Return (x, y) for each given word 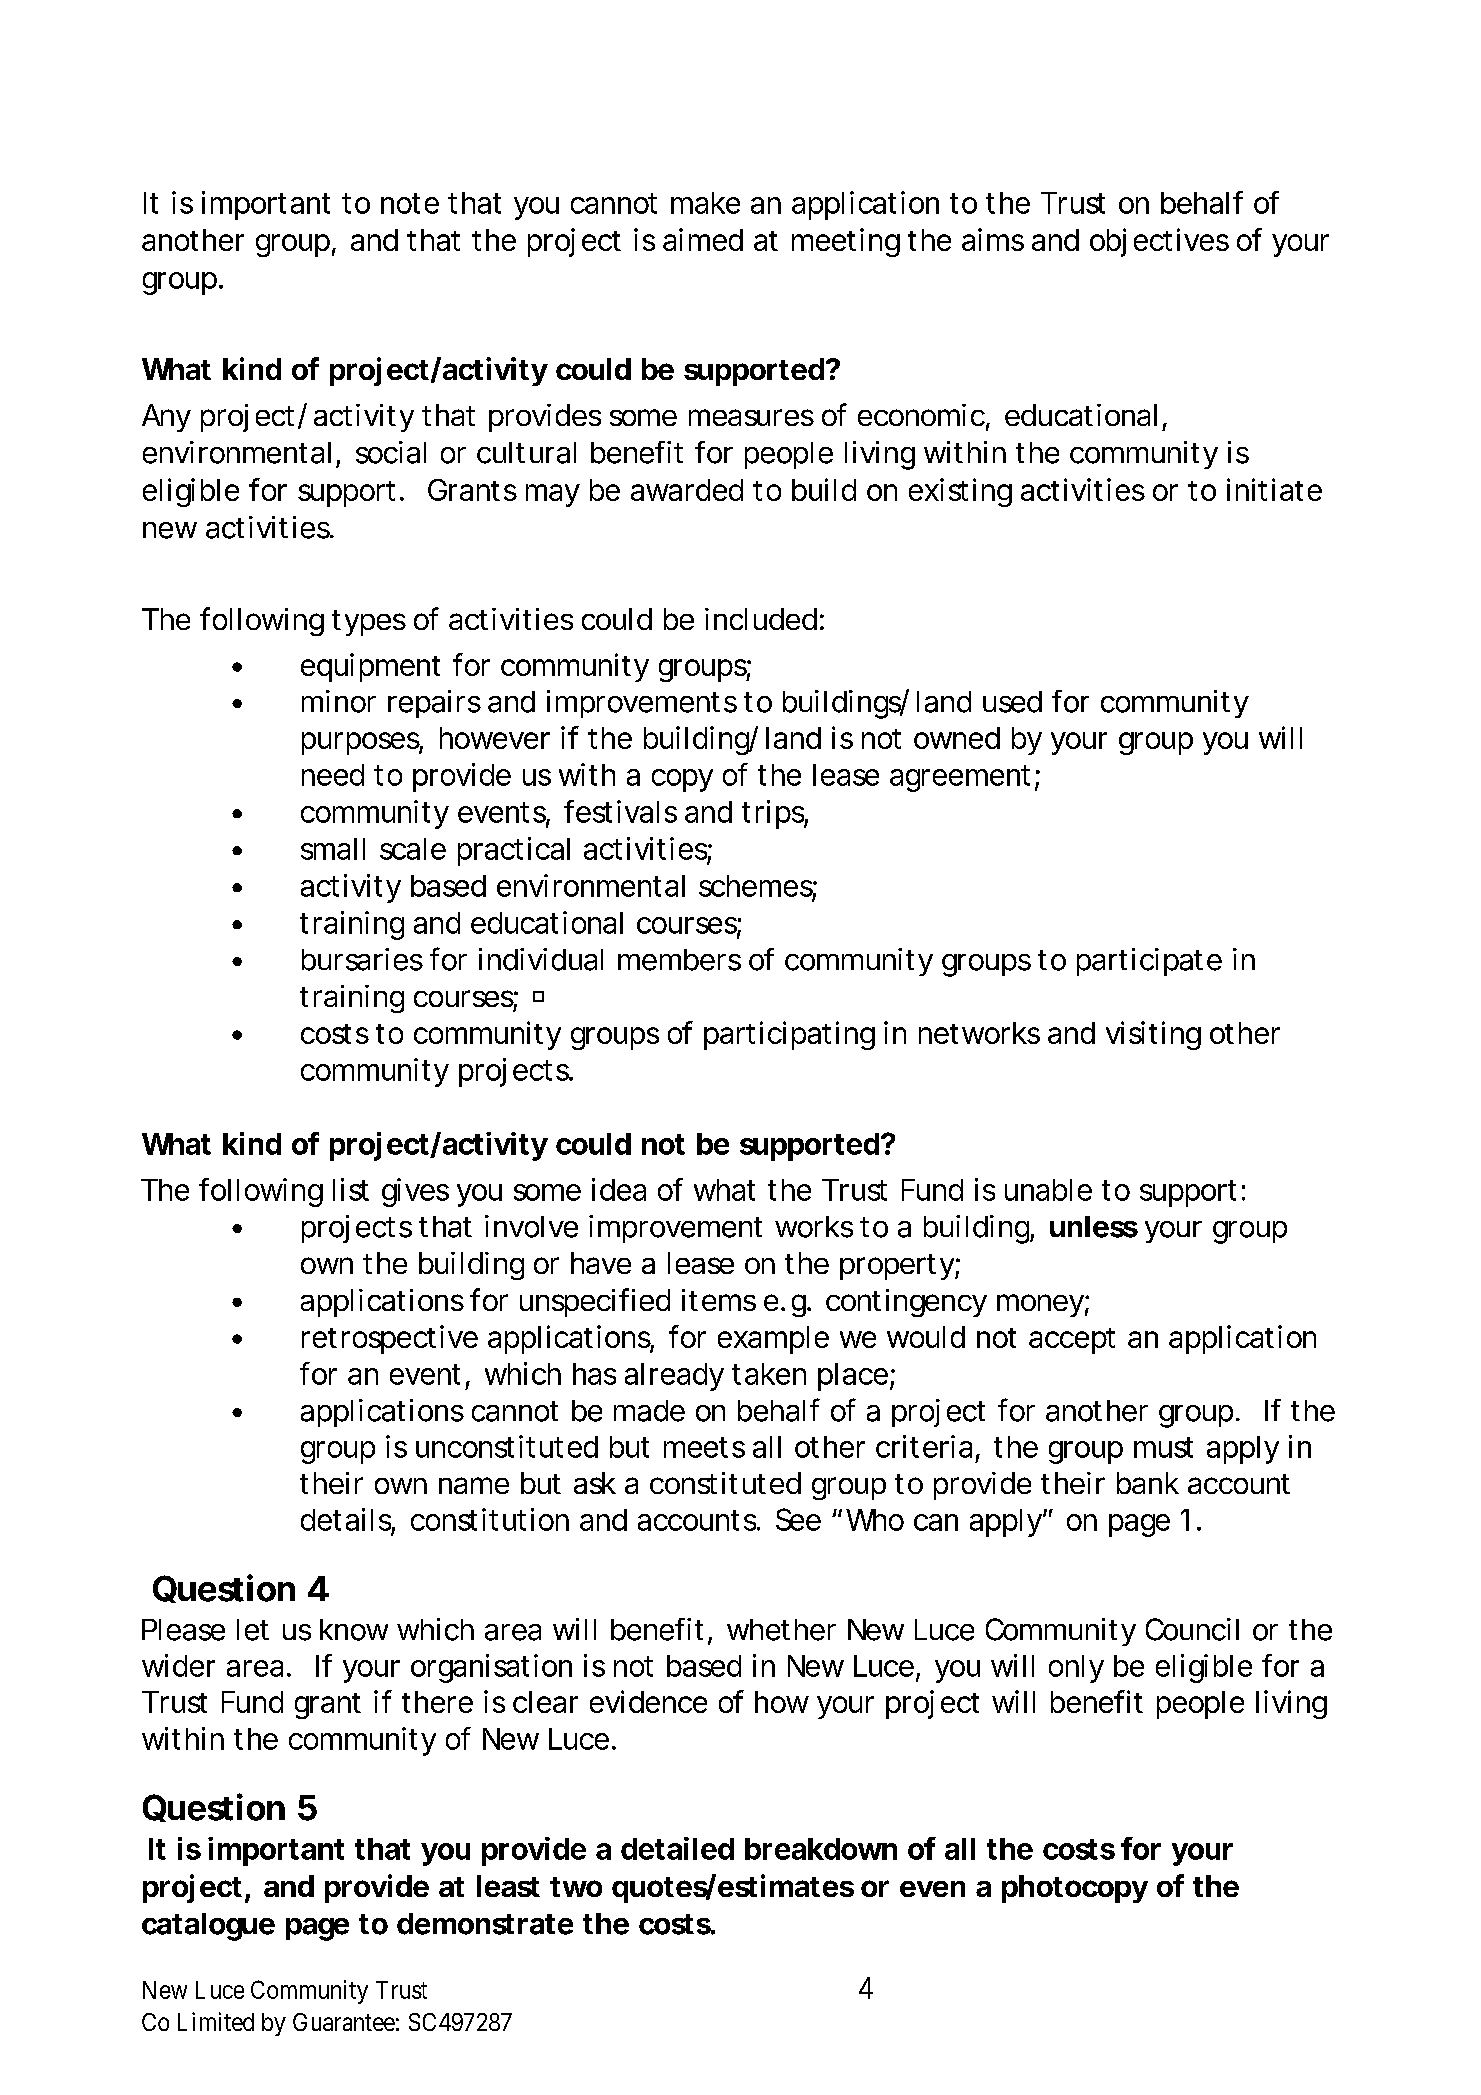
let (253, 1630)
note (410, 203)
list (351, 1189)
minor (339, 701)
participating (789, 1035)
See (798, 1519)
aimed (703, 239)
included (761, 619)
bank (1148, 1483)
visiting (1153, 1035)
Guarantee (344, 2022)
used (1012, 702)
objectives (1159, 242)
